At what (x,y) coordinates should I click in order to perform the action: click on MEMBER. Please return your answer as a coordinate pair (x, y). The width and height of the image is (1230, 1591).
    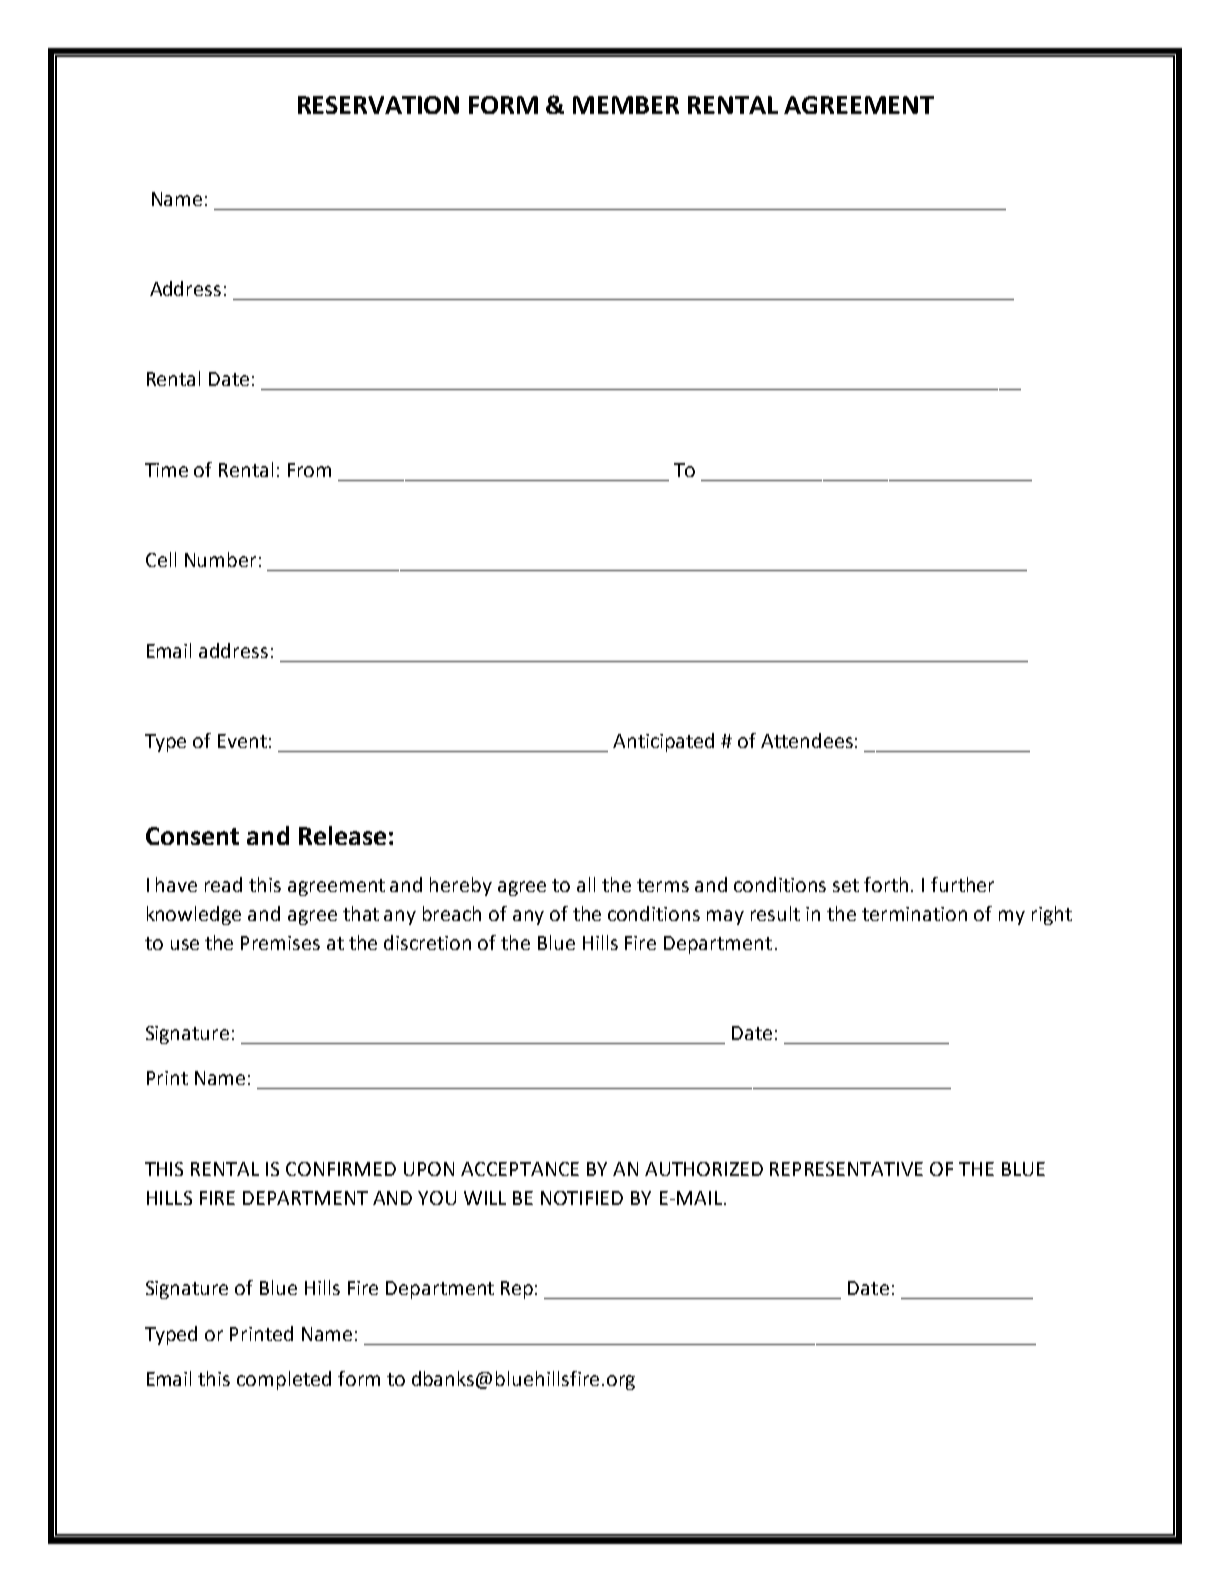
    Looking at the image, I should click on (626, 105).
